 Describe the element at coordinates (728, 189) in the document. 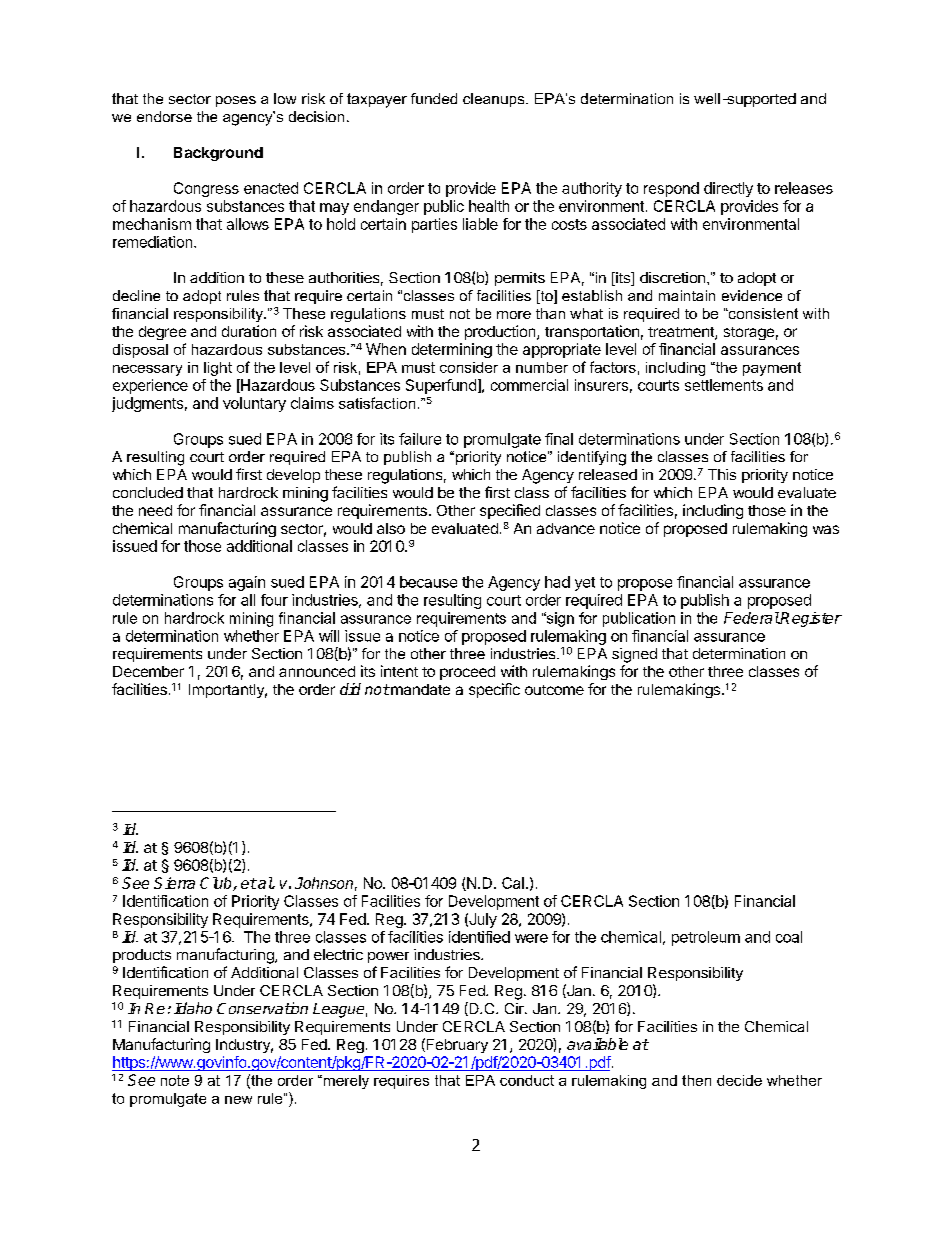

I see `directly` at that location.
